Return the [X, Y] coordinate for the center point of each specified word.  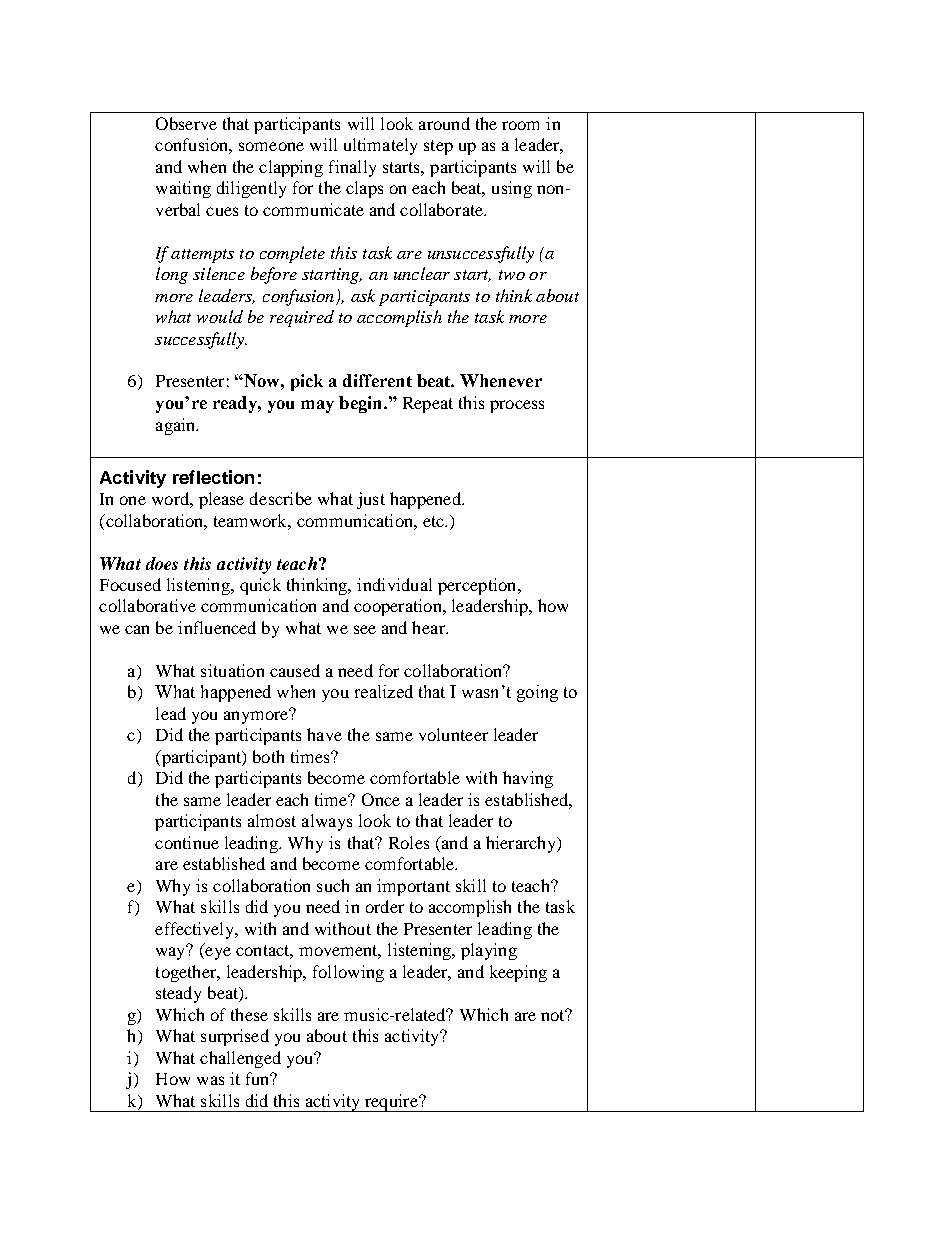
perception [478, 586]
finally [352, 168]
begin [362, 404]
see [365, 629]
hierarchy [522, 844]
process [517, 406]
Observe [186, 123]
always [327, 822]
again [177, 426]
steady [178, 994]
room [520, 125]
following [348, 973]
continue [187, 842]
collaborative [147, 605]
